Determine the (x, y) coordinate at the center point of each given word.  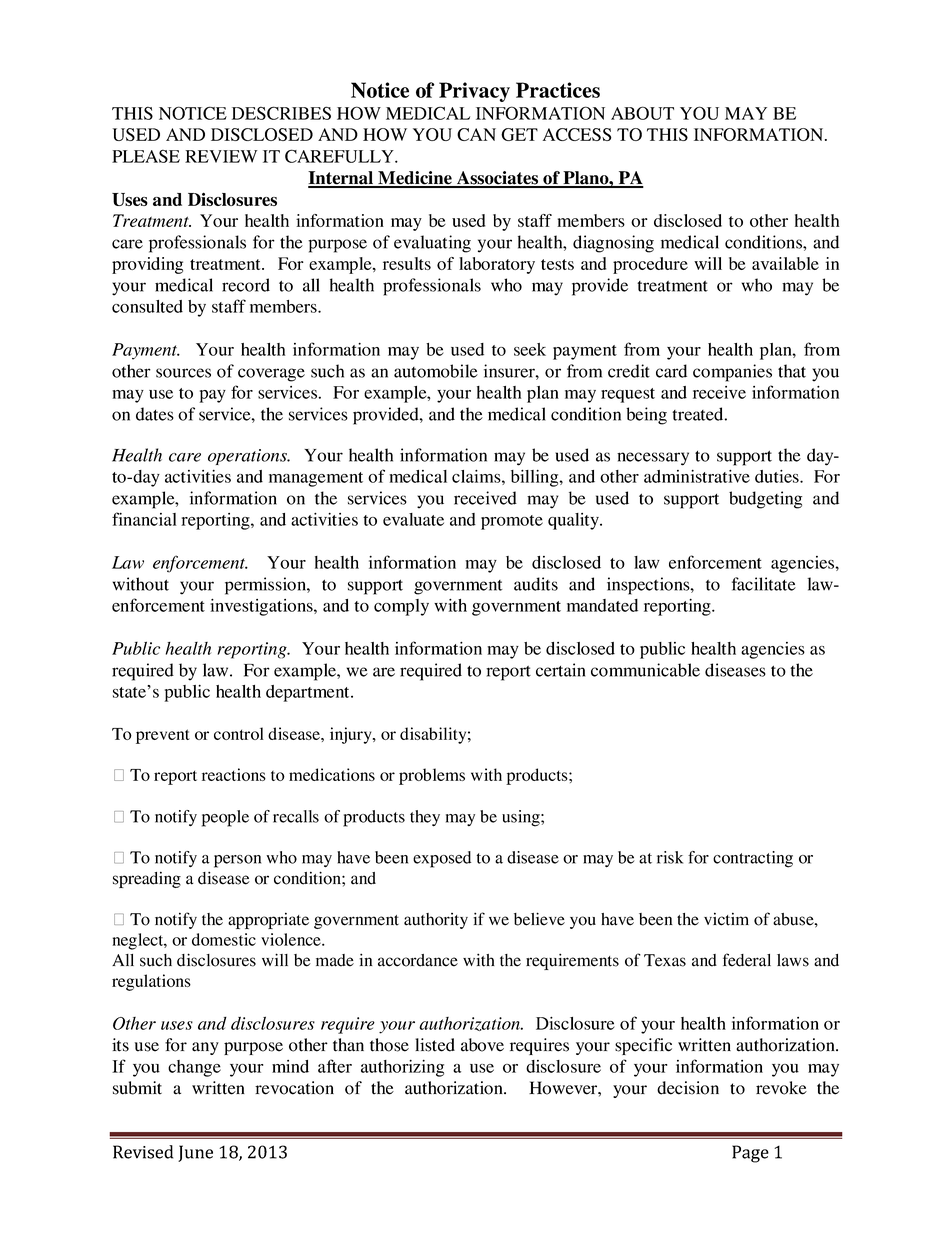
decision (688, 1088)
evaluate (413, 519)
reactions (234, 774)
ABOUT (642, 113)
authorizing (402, 1068)
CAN (476, 134)
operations (248, 457)
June (195, 1153)
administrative (697, 476)
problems (432, 776)
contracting (753, 859)
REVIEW (221, 156)
